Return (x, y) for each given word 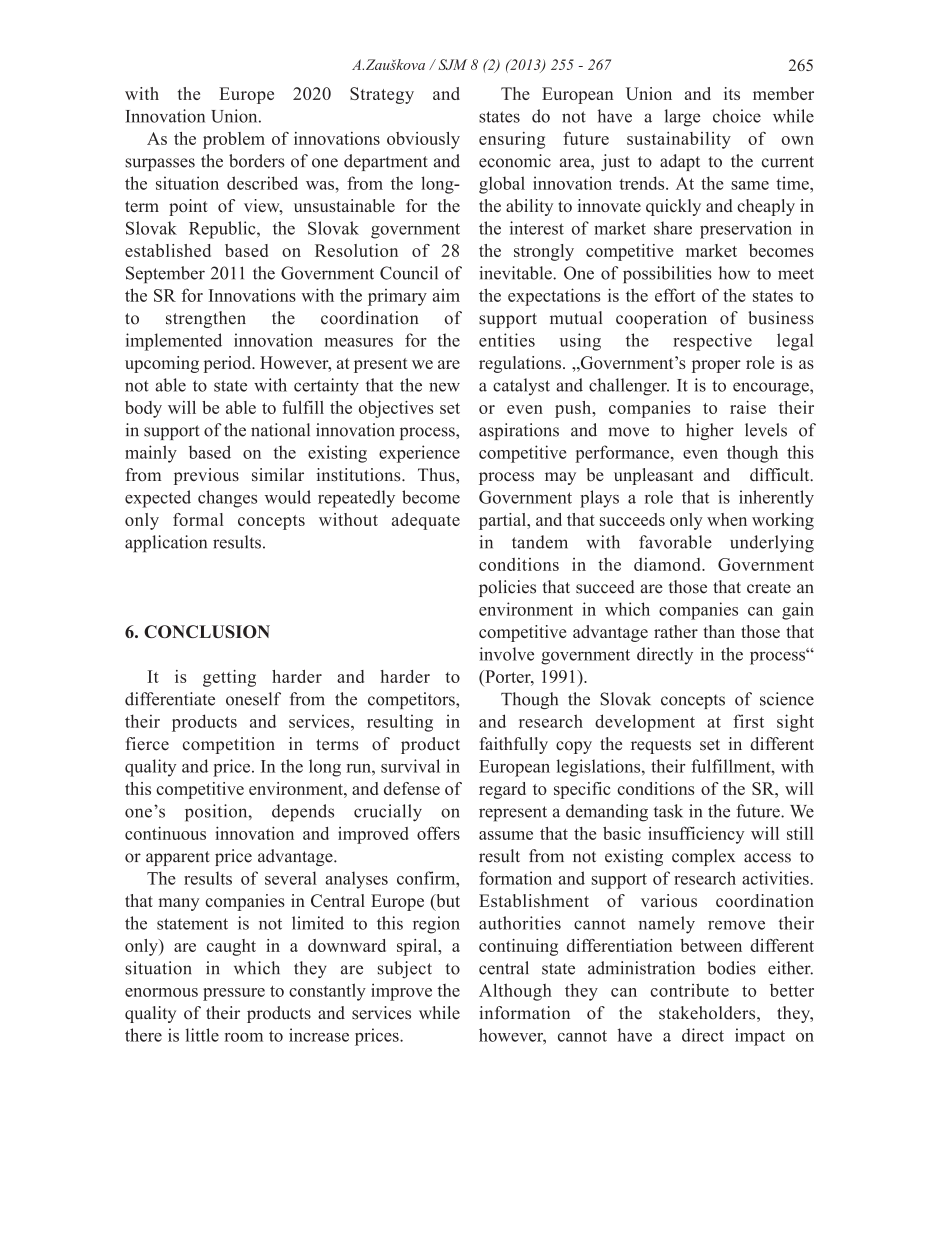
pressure (234, 994)
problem (234, 140)
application (166, 544)
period (229, 364)
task (668, 811)
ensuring (512, 140)
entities (507, 340)
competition (229, 745)
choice (737, 116)
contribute (689, 990)
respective (712, 342)
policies (507, 588)
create (769, 588)
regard (502, 790)
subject (405, 969)
